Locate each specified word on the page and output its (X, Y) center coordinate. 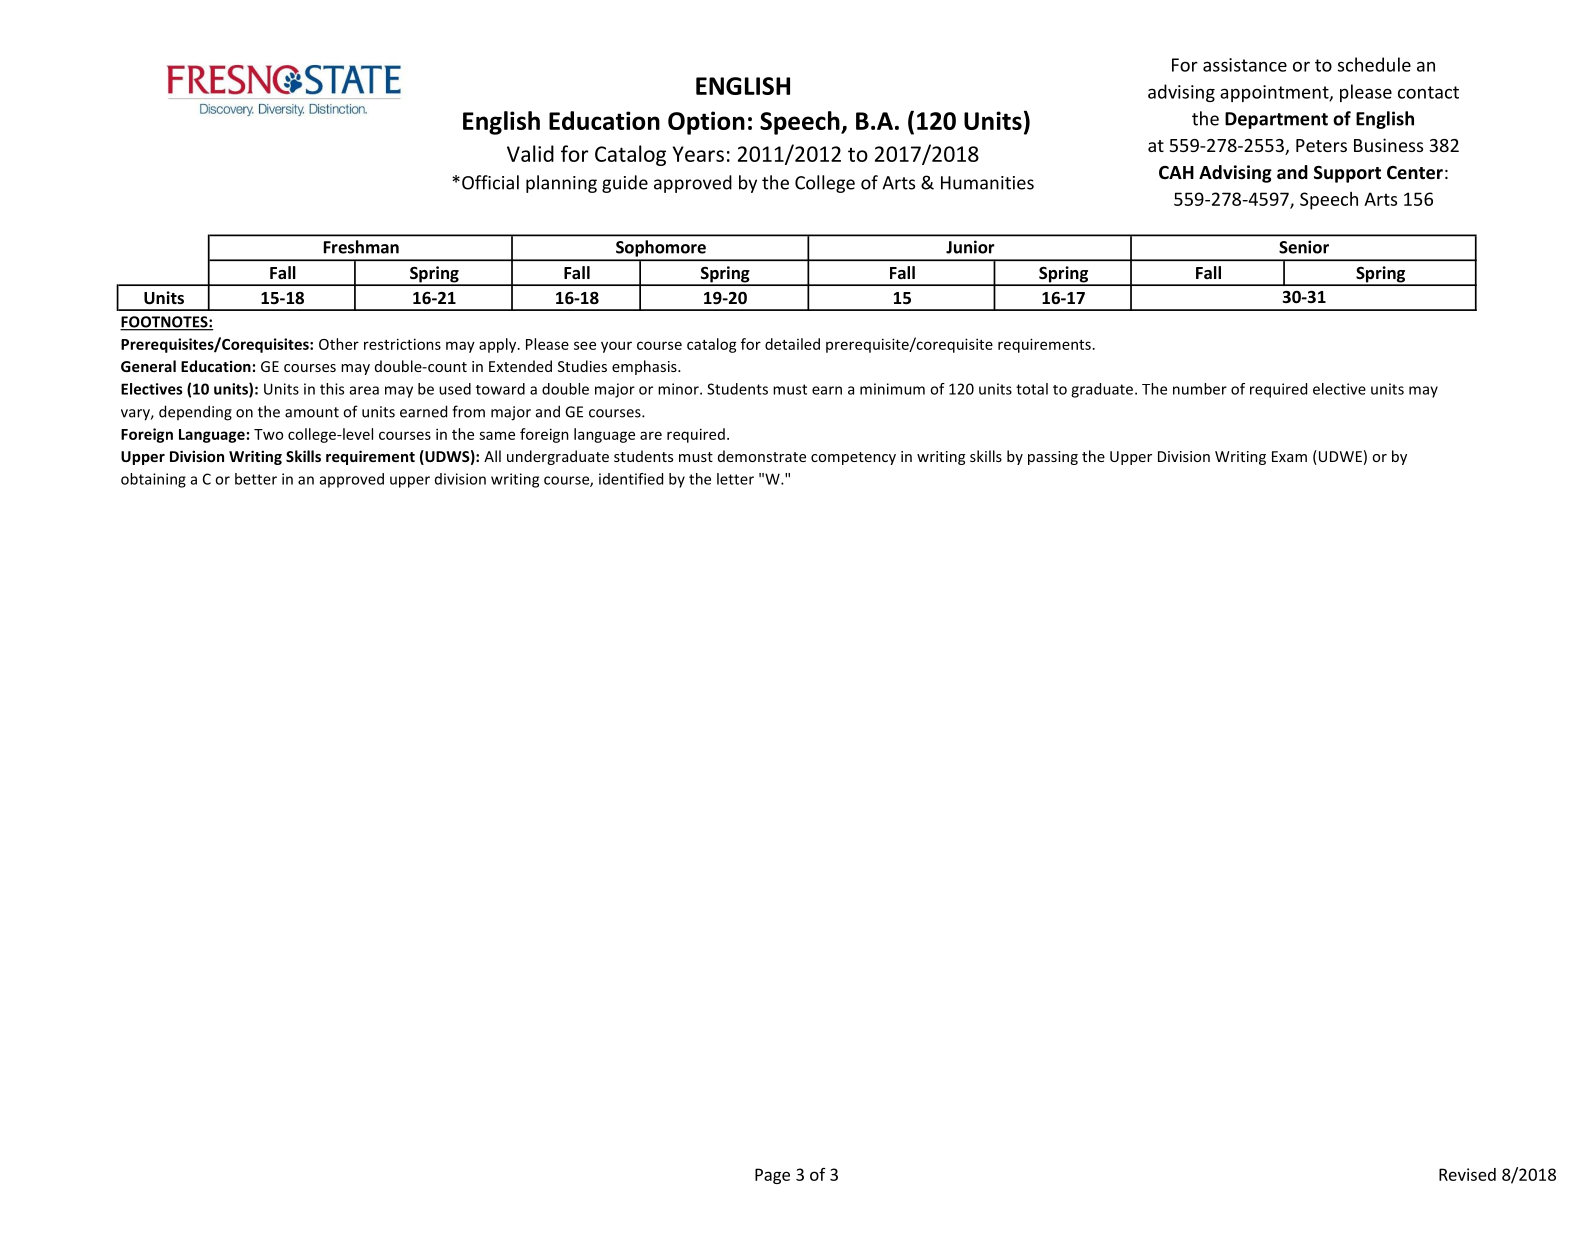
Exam (1289, 456)
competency (853, 458)
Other (339, 344)
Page (772, 1176)
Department (1276, 120)
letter (735, 479)
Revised (1467, 1174)
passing (1053, 458)
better (256, 479)
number (1200, 389)
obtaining (153, 480)
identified (631, 479)
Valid (530, 153)
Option (706, 123)
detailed (792, 344)
